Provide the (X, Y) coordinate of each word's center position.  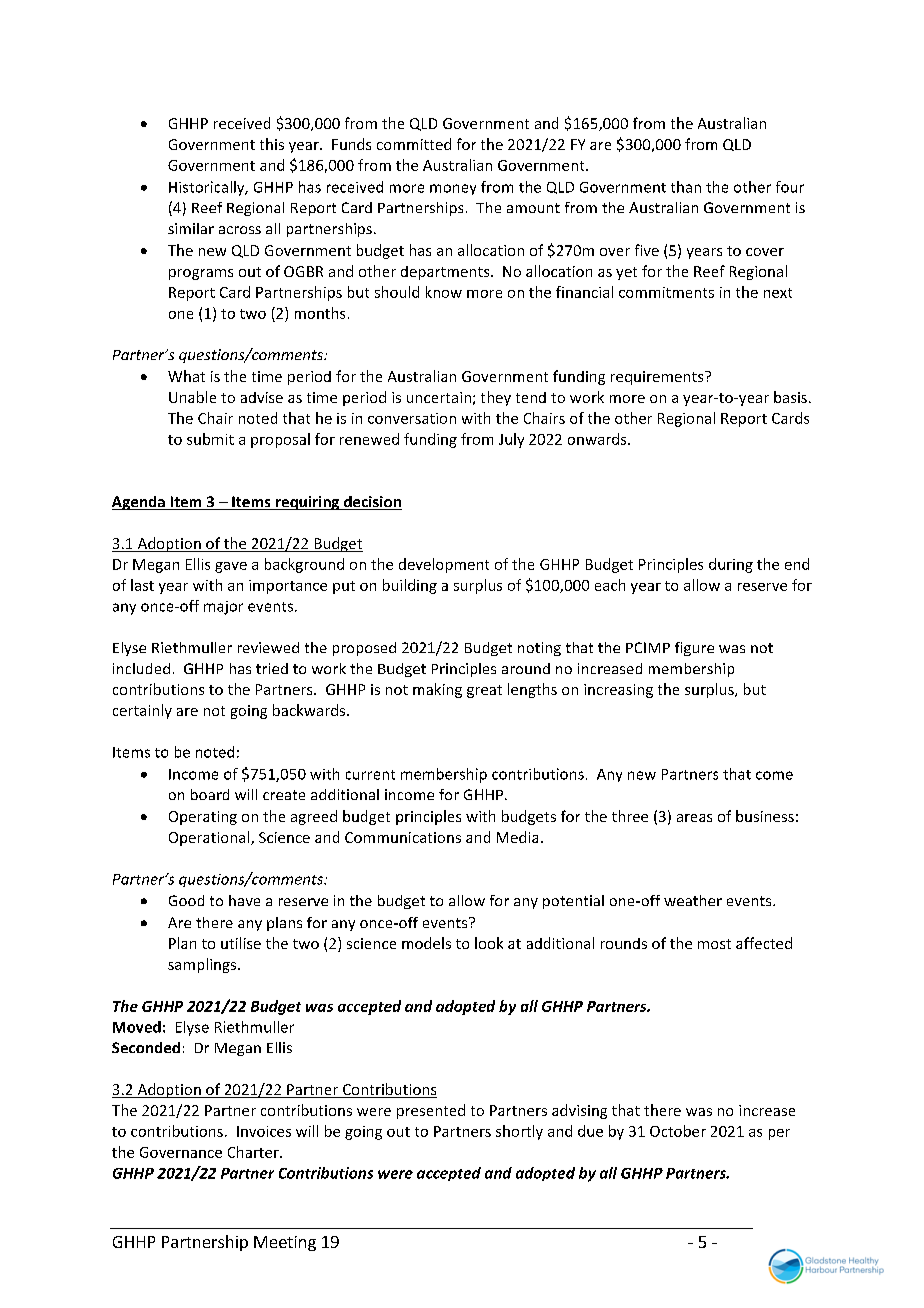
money (453, 189)
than (686, 187)
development (444, 565)
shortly (519, 1132)
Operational (210, 838)
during (731, 565)
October (678, 1131)
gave (231, 567)
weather (693, 900)
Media (517, 837)
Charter (254, 1152)
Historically (208, 188)
